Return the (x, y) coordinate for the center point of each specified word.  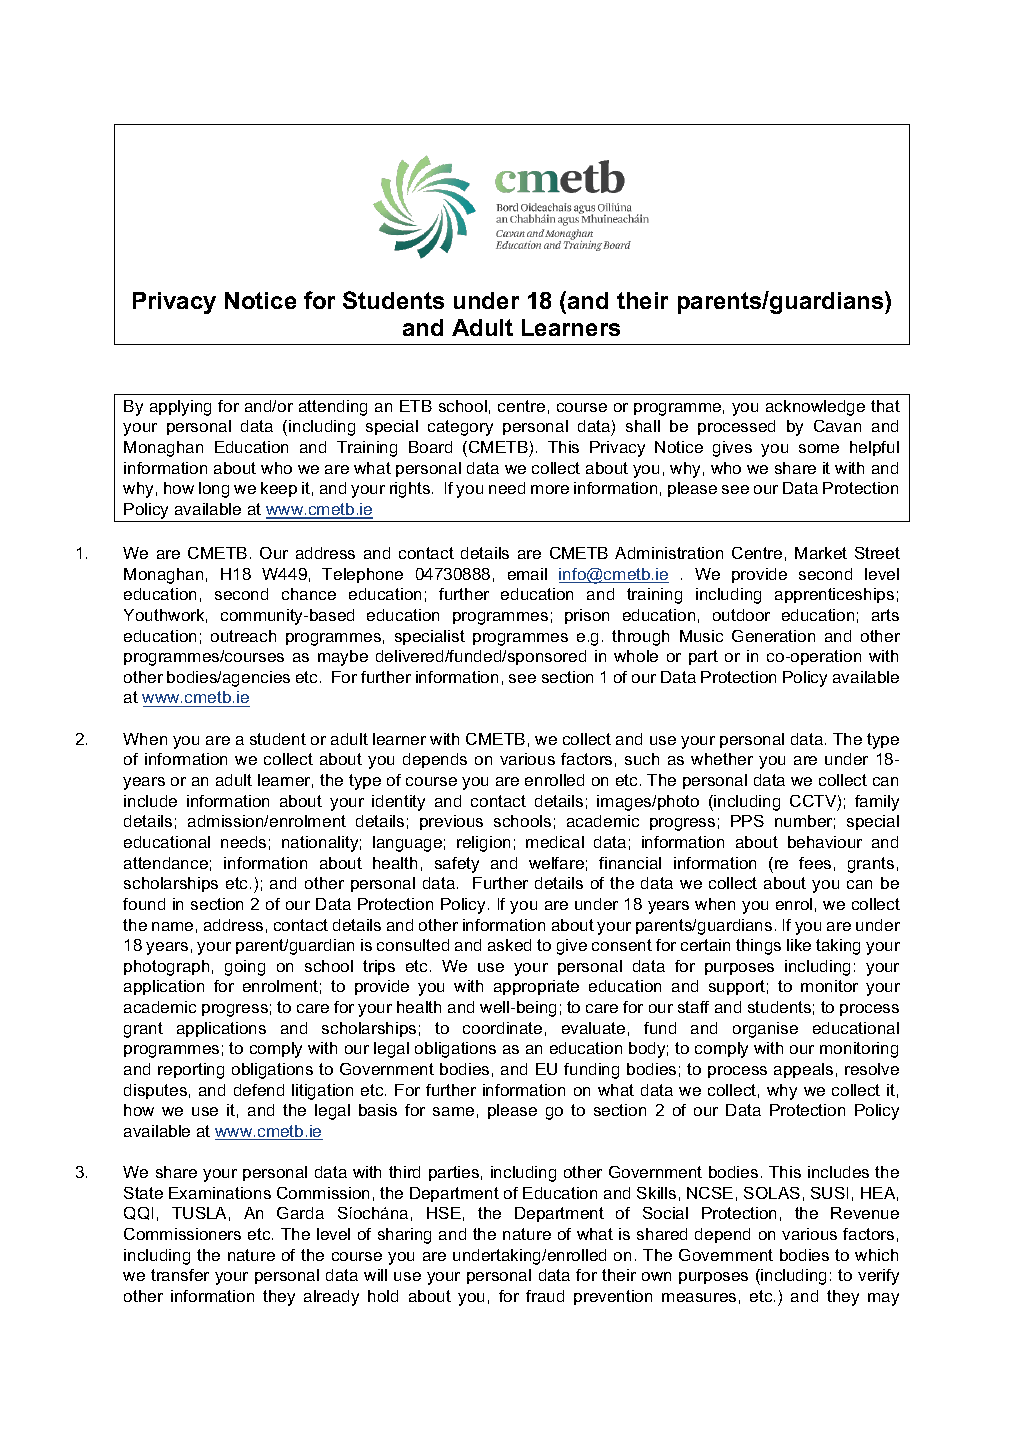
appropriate (536, 987)
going (245, 968)
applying (180, 408)
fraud (545, 1296)
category (460, 428)
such (642, 759)
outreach (243, 636)
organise (765, 1030)
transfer (180, 1275)
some (819, 448)
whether (722, 759)
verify (878, 1277)
